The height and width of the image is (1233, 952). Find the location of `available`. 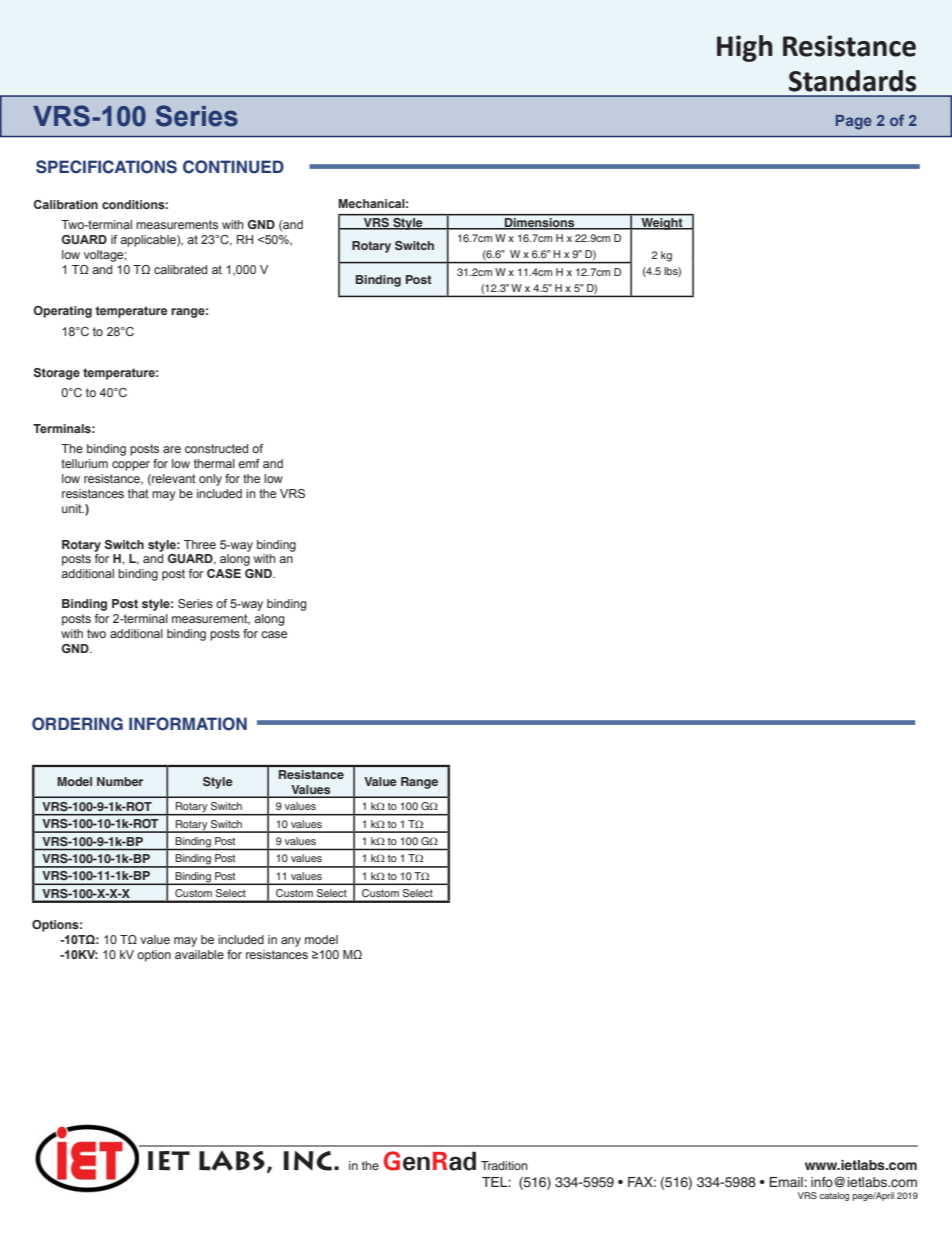

available is located at coordinates (199, 954).
